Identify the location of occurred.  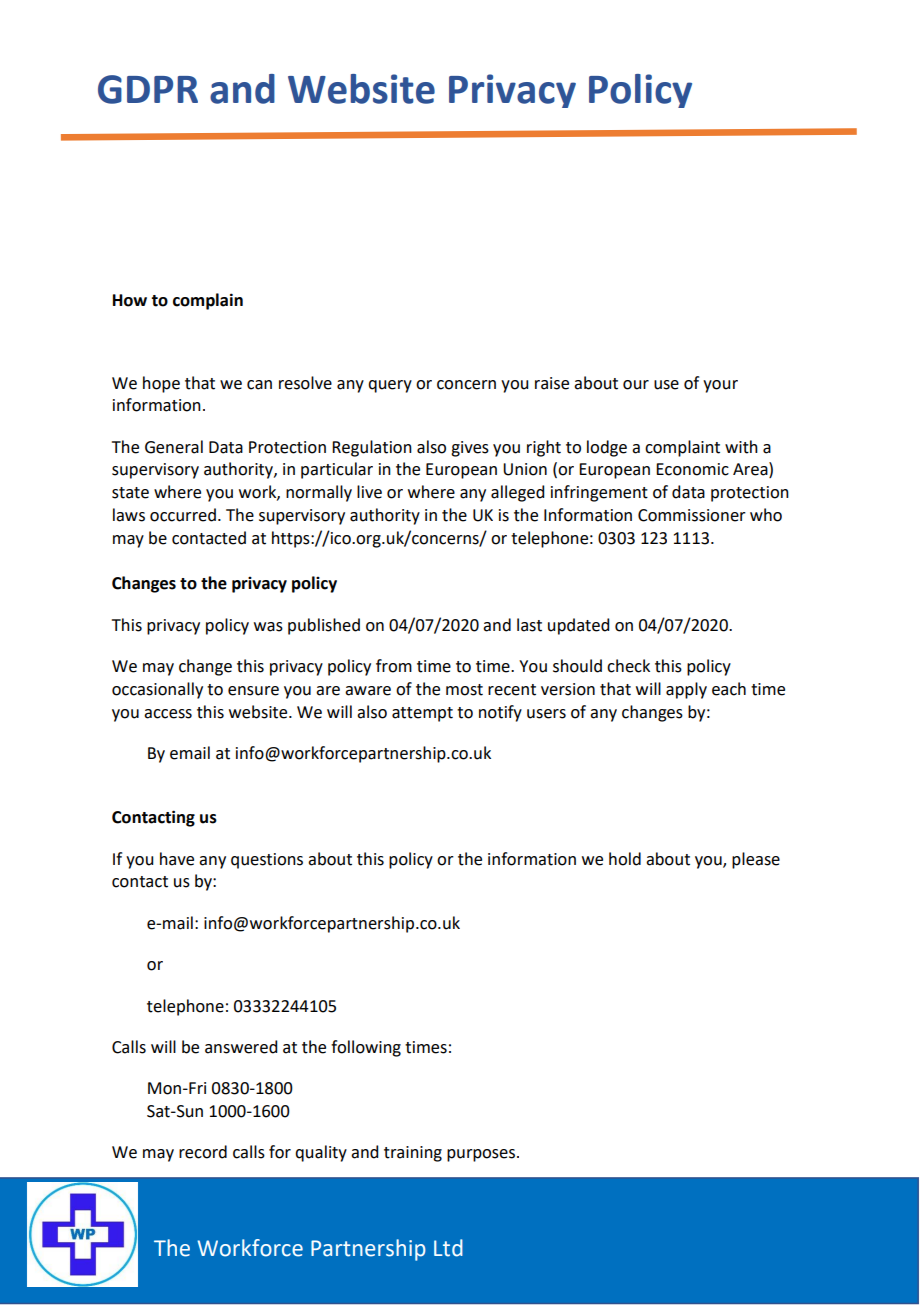
(183, 515).
